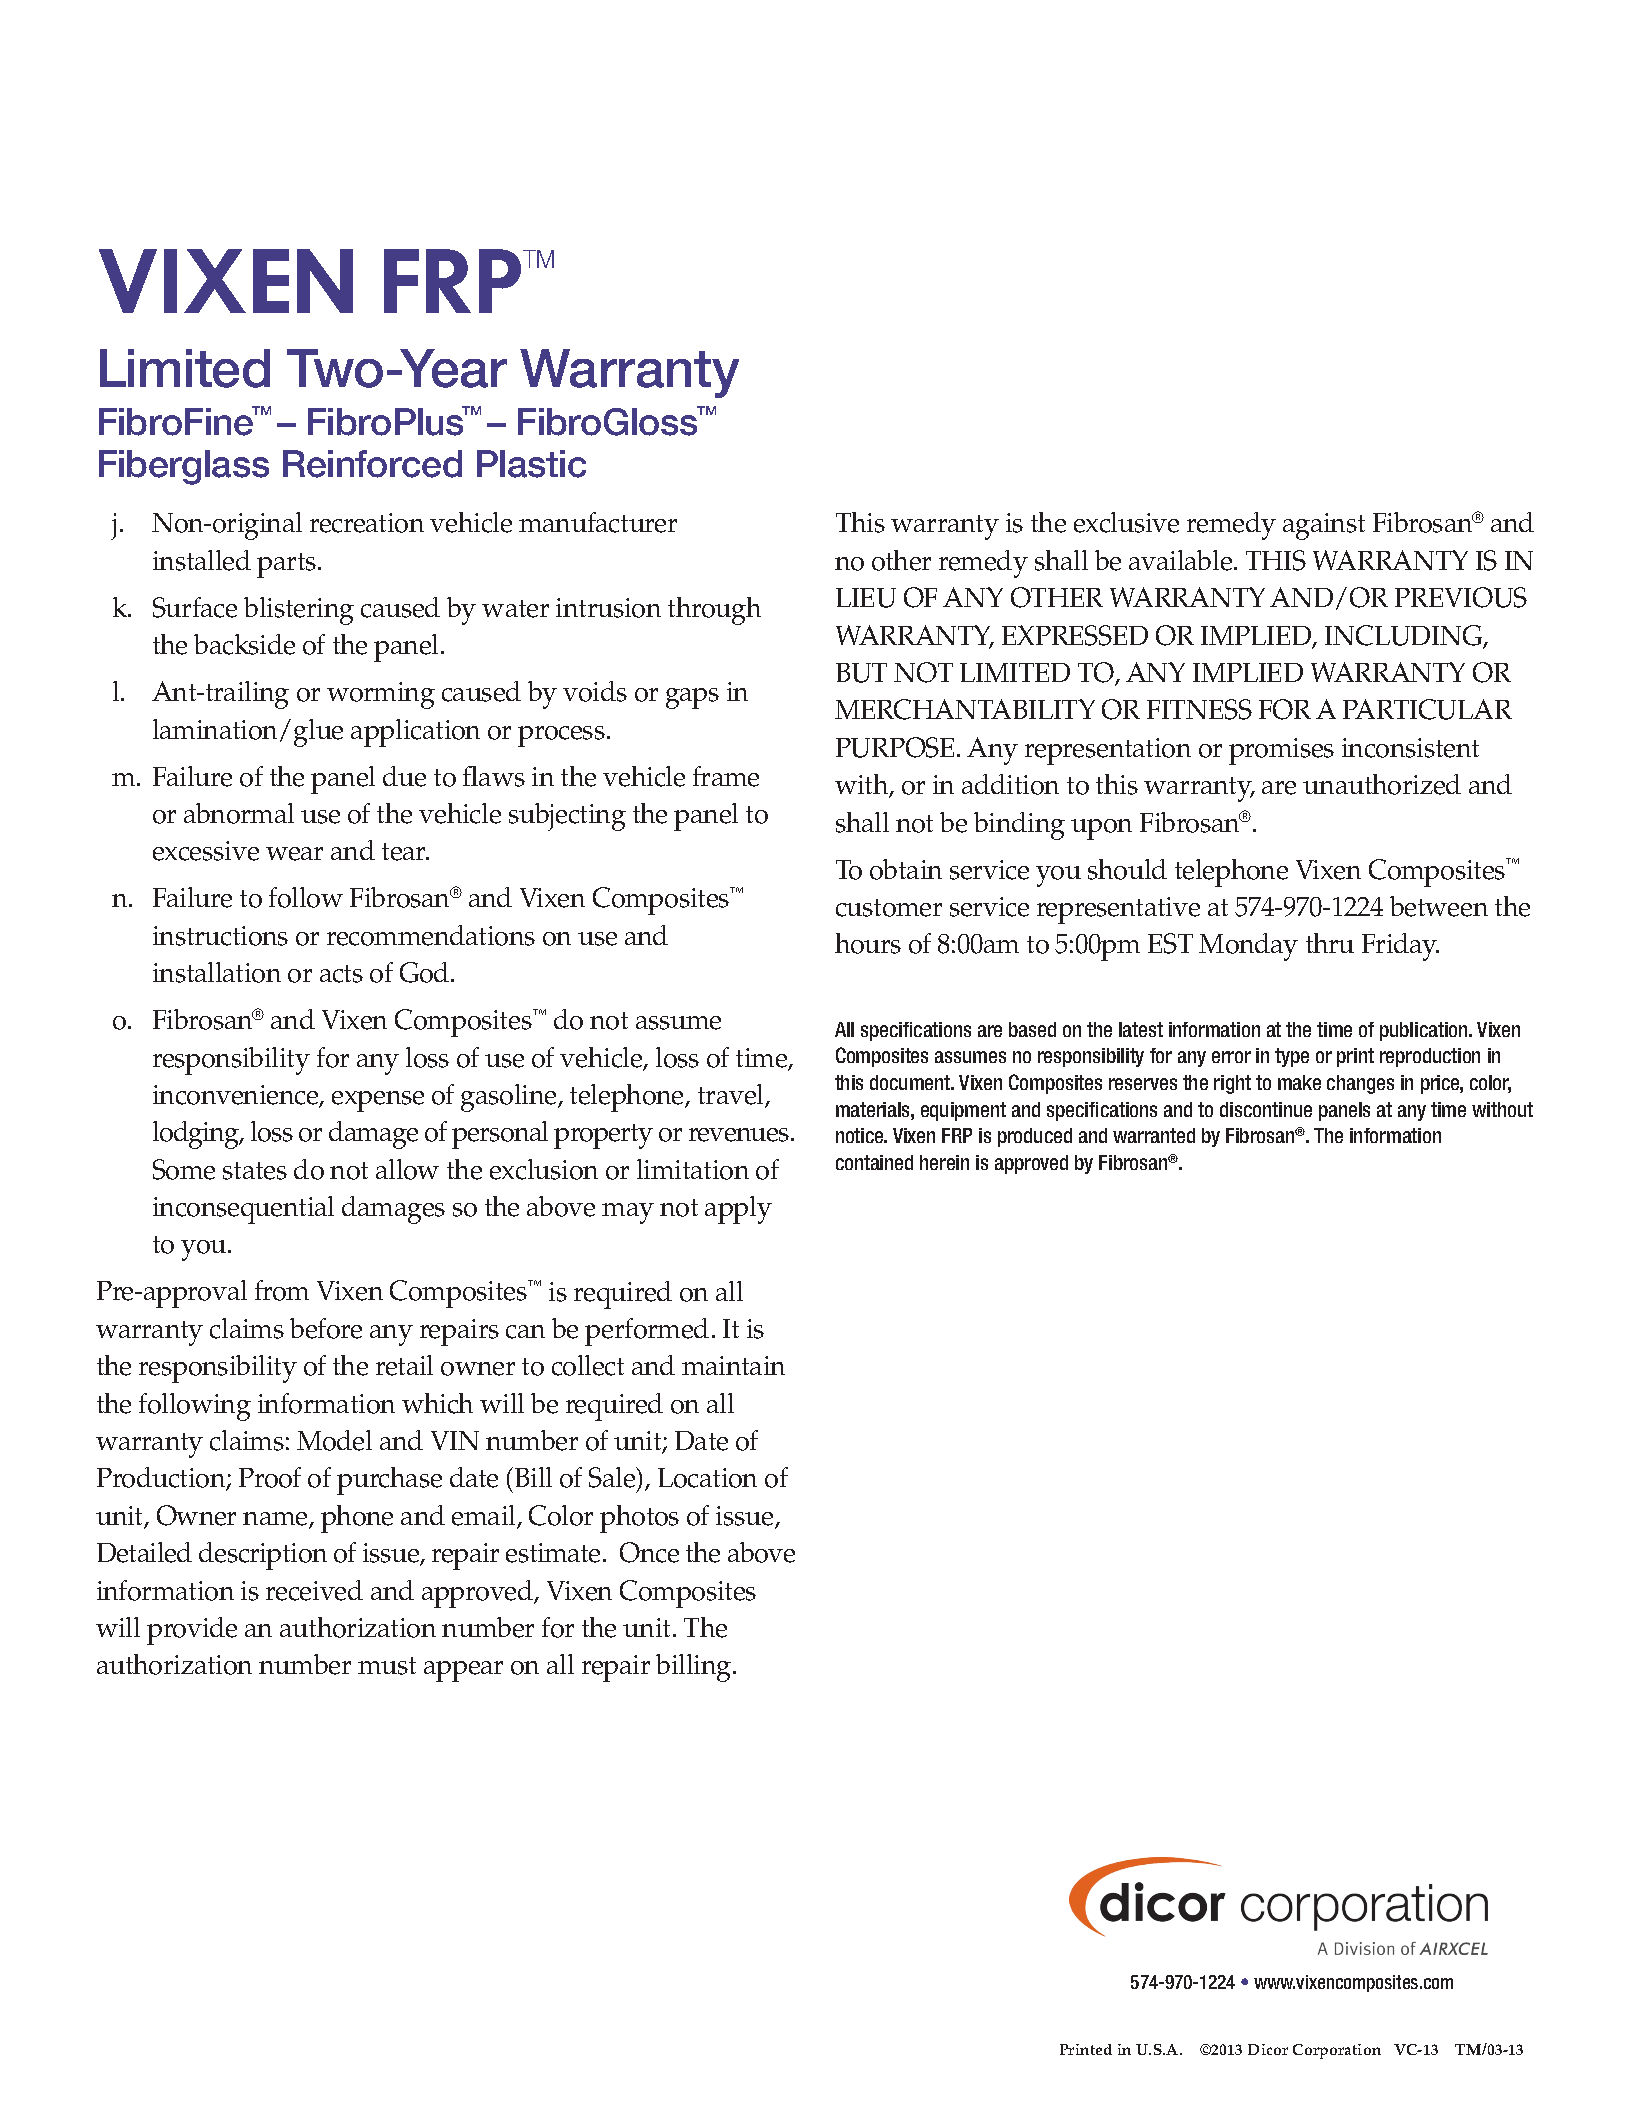 The height and width of the image is (2115, 1634). I want to click on maintain, so click(733, 1365).
